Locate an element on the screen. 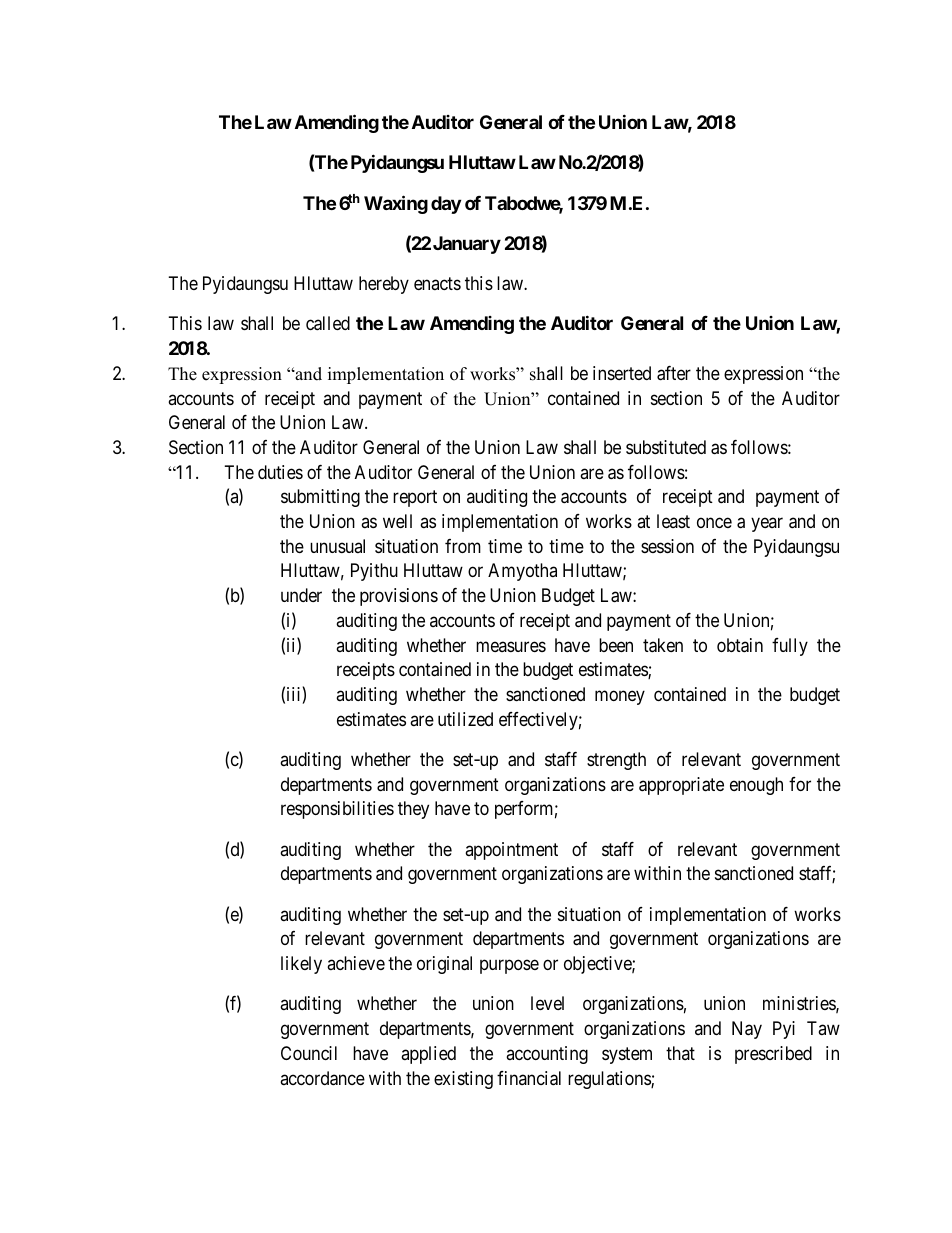 This screenshot has width=952, height=1233. Council is located at coordinates (309, 1053).
